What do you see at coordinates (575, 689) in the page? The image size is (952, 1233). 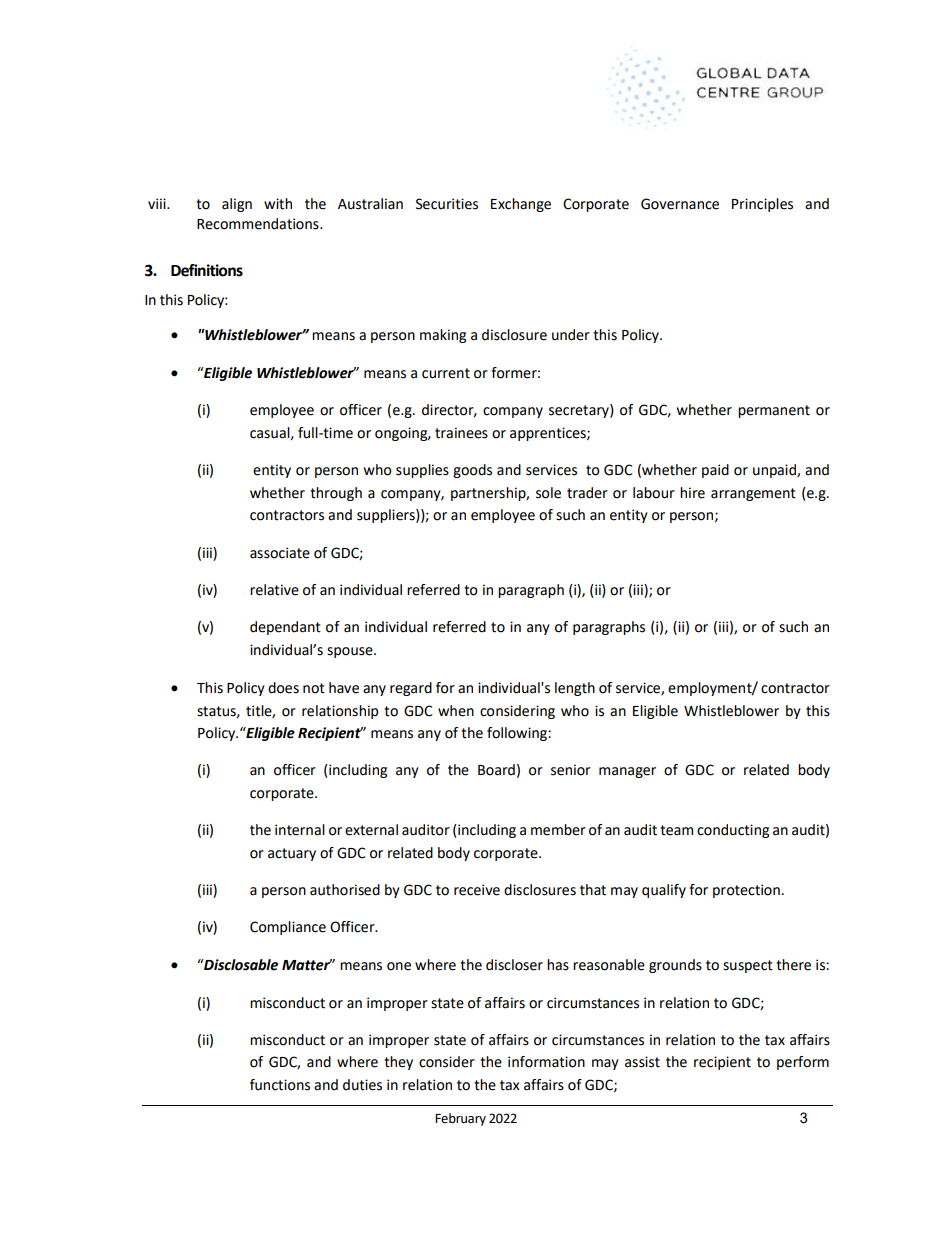 I see `length` at bounding box center [575, 689].
